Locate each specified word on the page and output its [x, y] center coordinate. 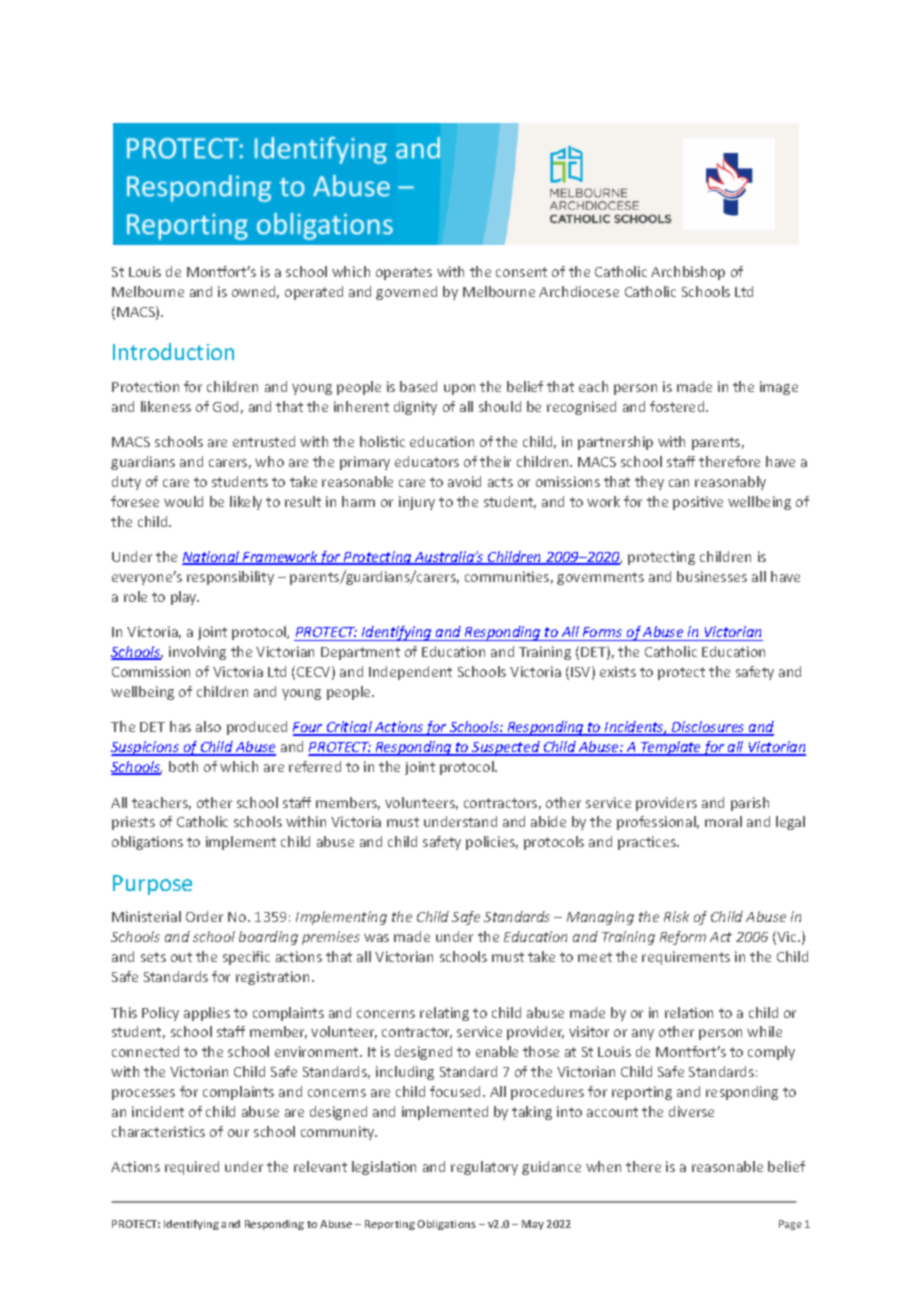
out [181, 957]
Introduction [173, 351]
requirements [686, 958]
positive [698, 503]
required [192, 1168]
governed [406, 293]
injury [417, 503]
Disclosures [708, 728]
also [208, 726]
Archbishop [688, 273]
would [183, 501]
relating [444, 1014]
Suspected [506, 748]
